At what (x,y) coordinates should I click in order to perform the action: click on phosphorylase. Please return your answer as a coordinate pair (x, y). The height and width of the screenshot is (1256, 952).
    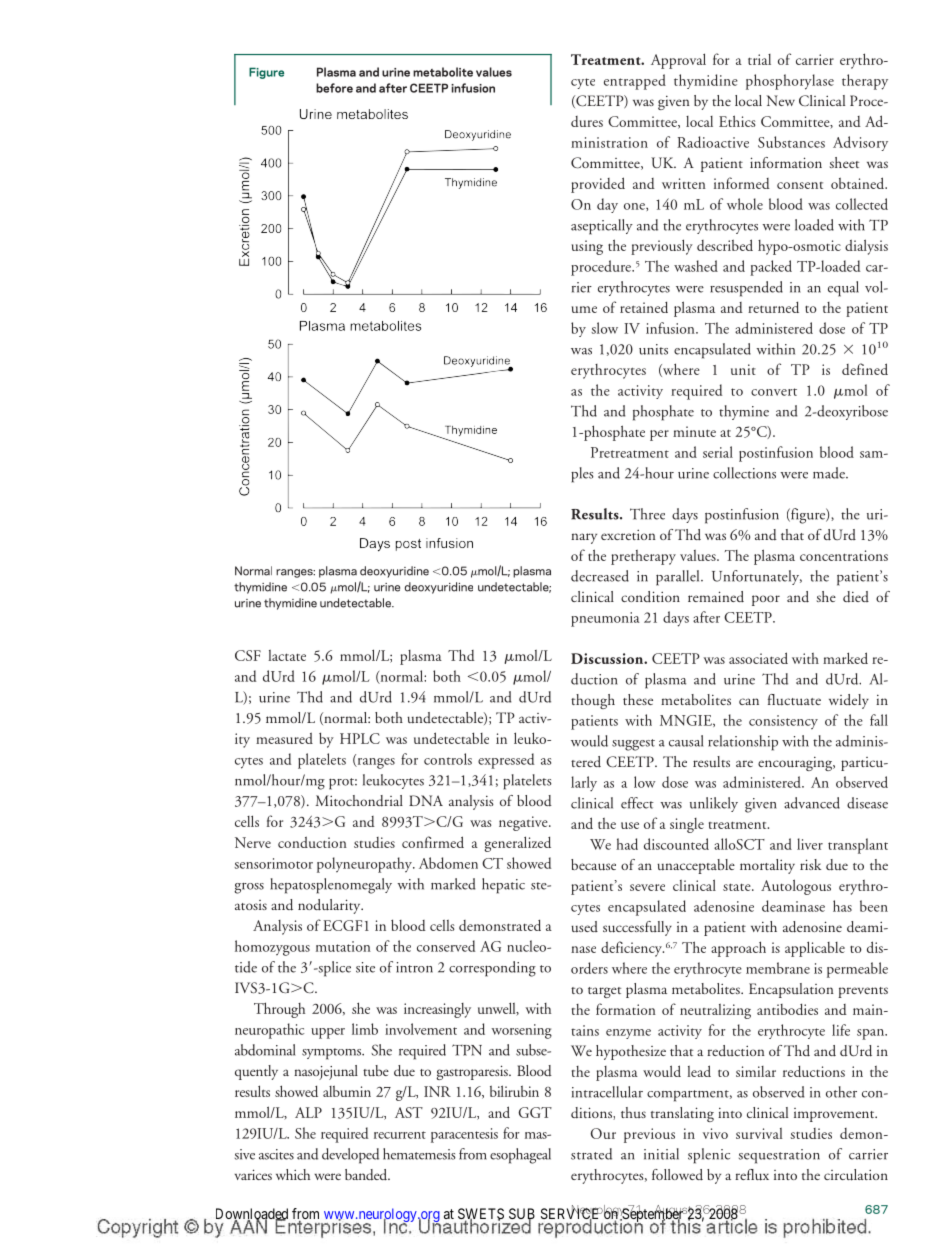
    Looking at the image, I should click on (790, 82).
